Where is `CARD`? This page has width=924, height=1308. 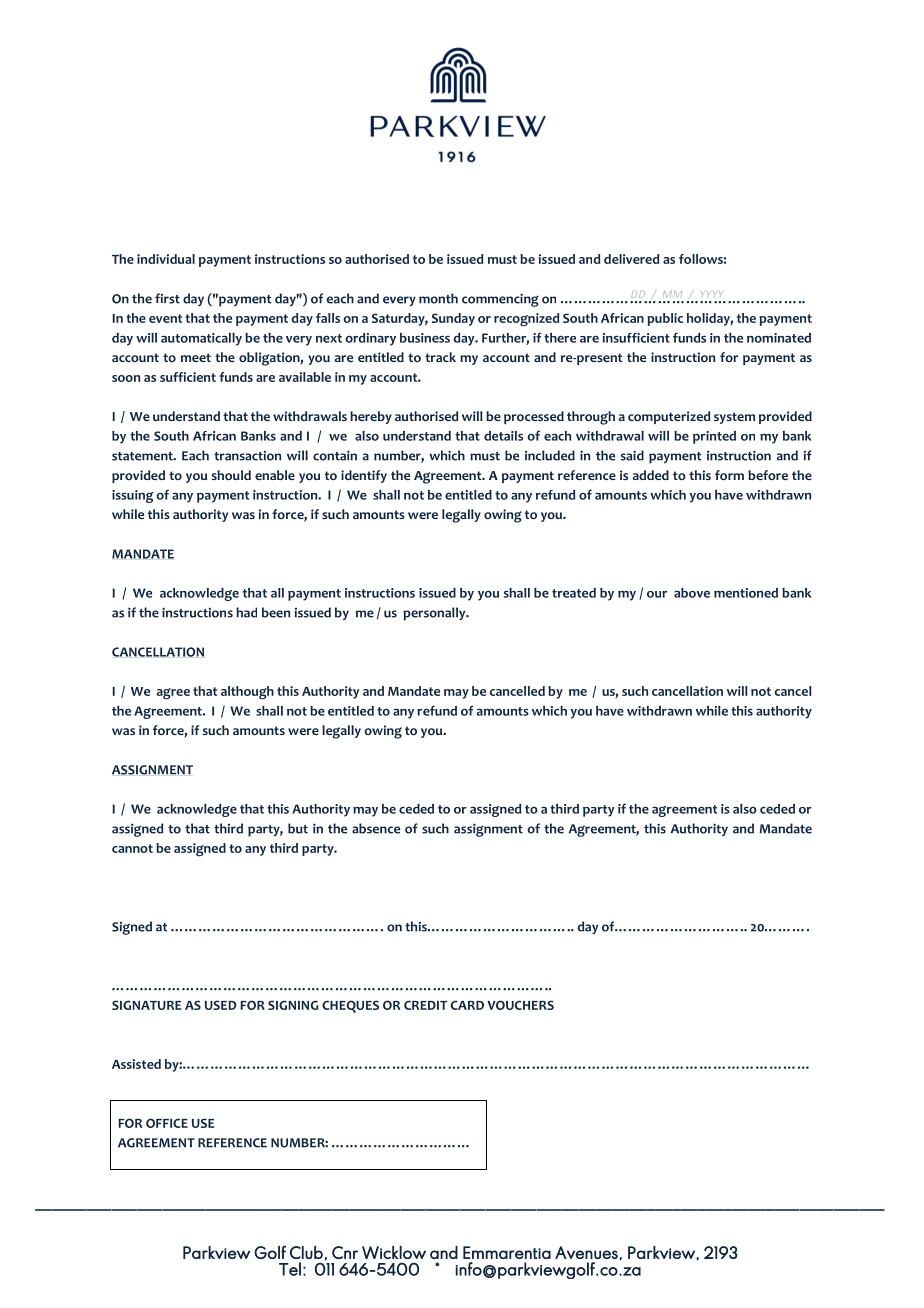 CARD is located at coordinates (467, 1005).
